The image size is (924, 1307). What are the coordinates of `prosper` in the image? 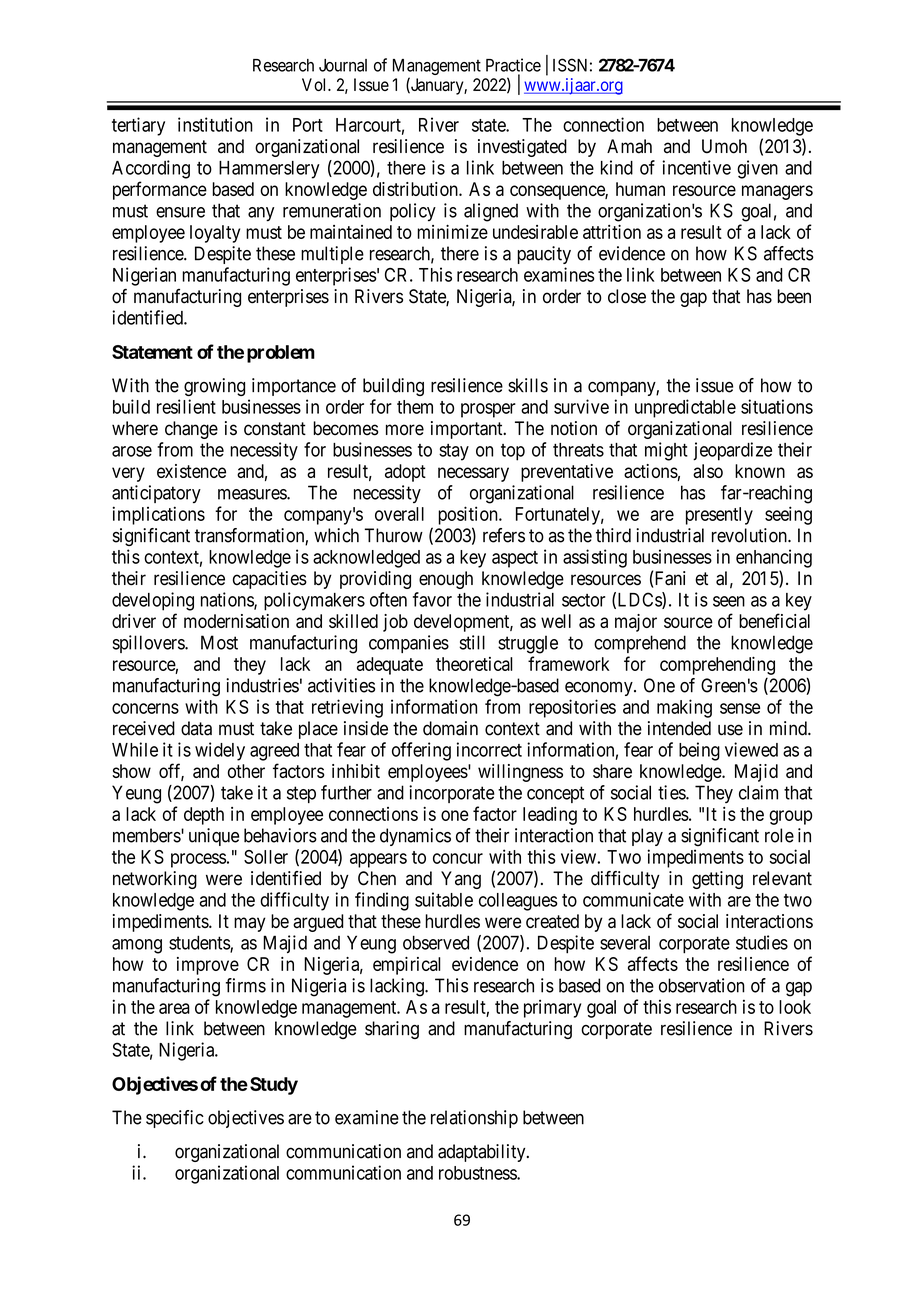 It's located at (488, 410).
